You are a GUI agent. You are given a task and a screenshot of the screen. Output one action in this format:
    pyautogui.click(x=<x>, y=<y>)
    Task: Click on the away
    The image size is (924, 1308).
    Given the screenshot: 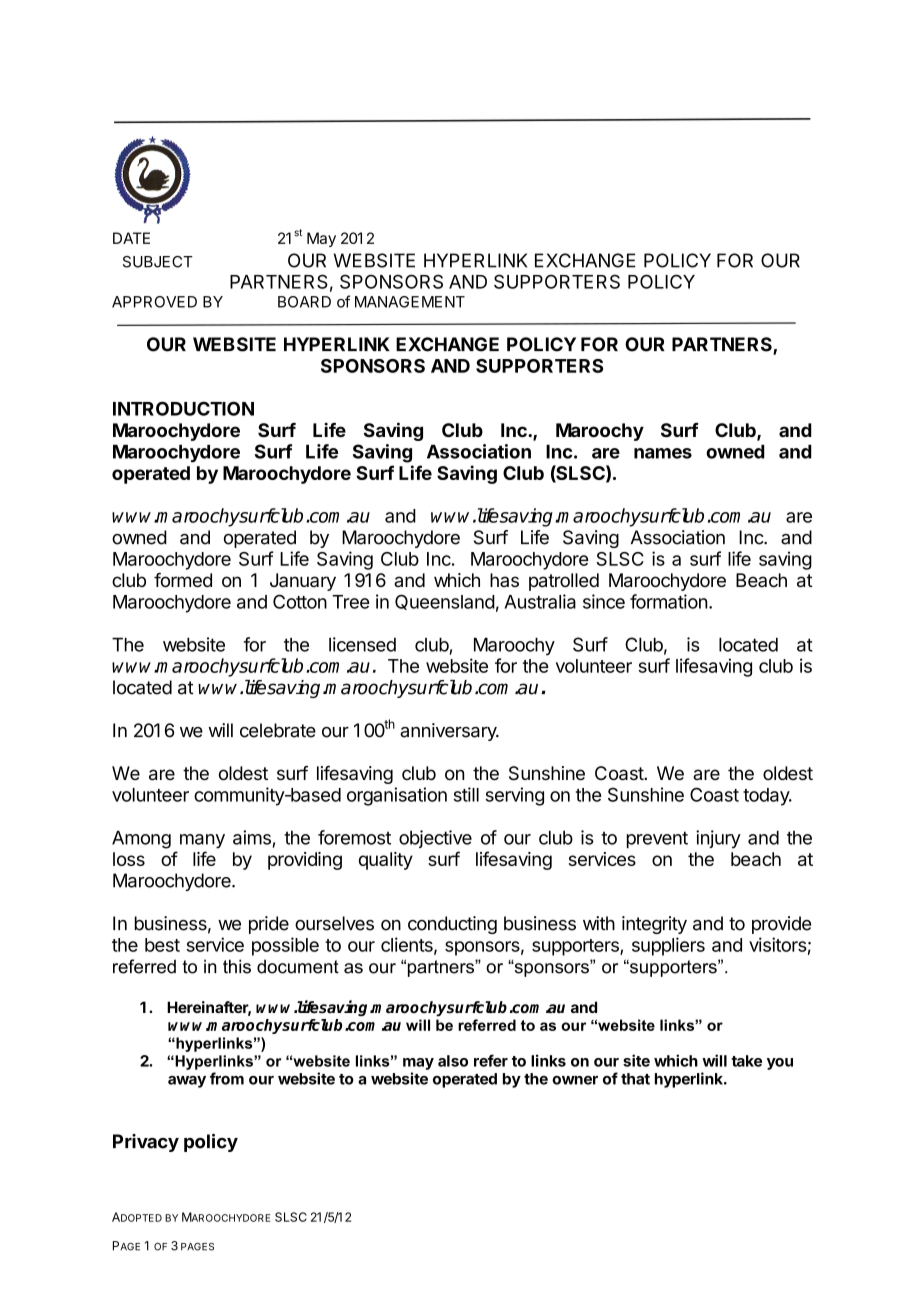 What is the action you would take?
    pyautogui.click(x=187, y=1082)
